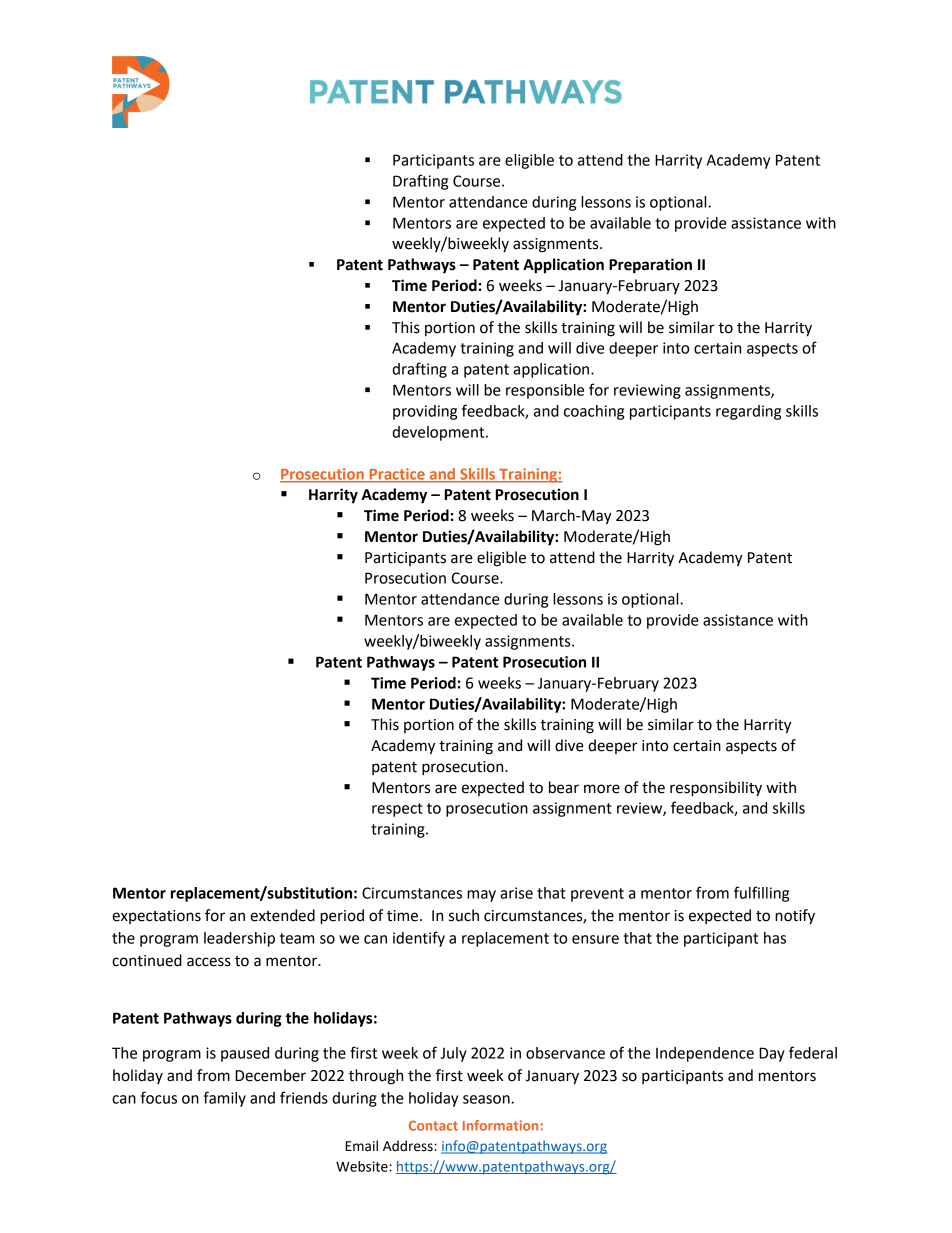  What do you see at coordinates (545, 391) in the document?
I see `responsible` at bounding box center [545, 391].
